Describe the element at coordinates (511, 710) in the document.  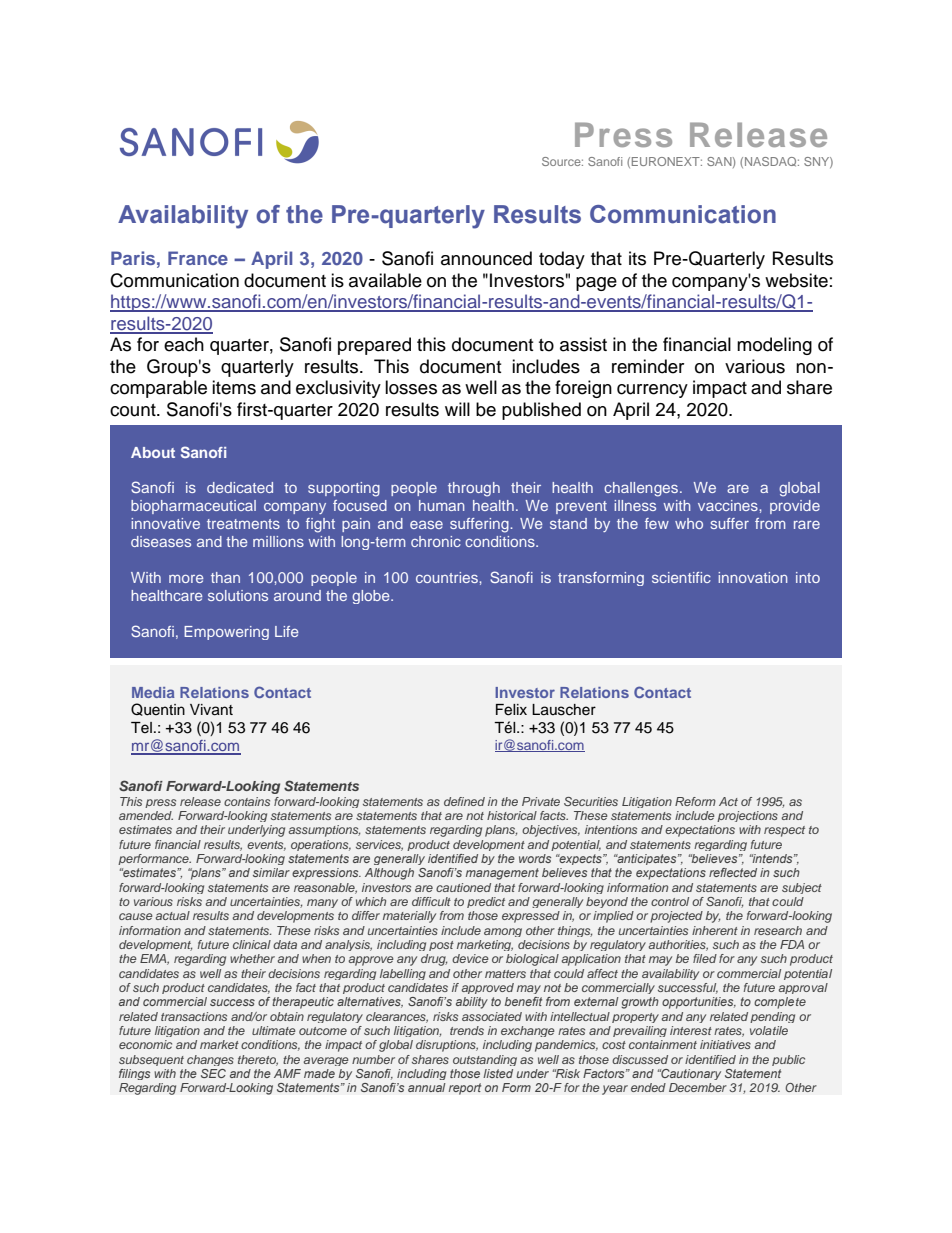
I see `Felix` at that location.
